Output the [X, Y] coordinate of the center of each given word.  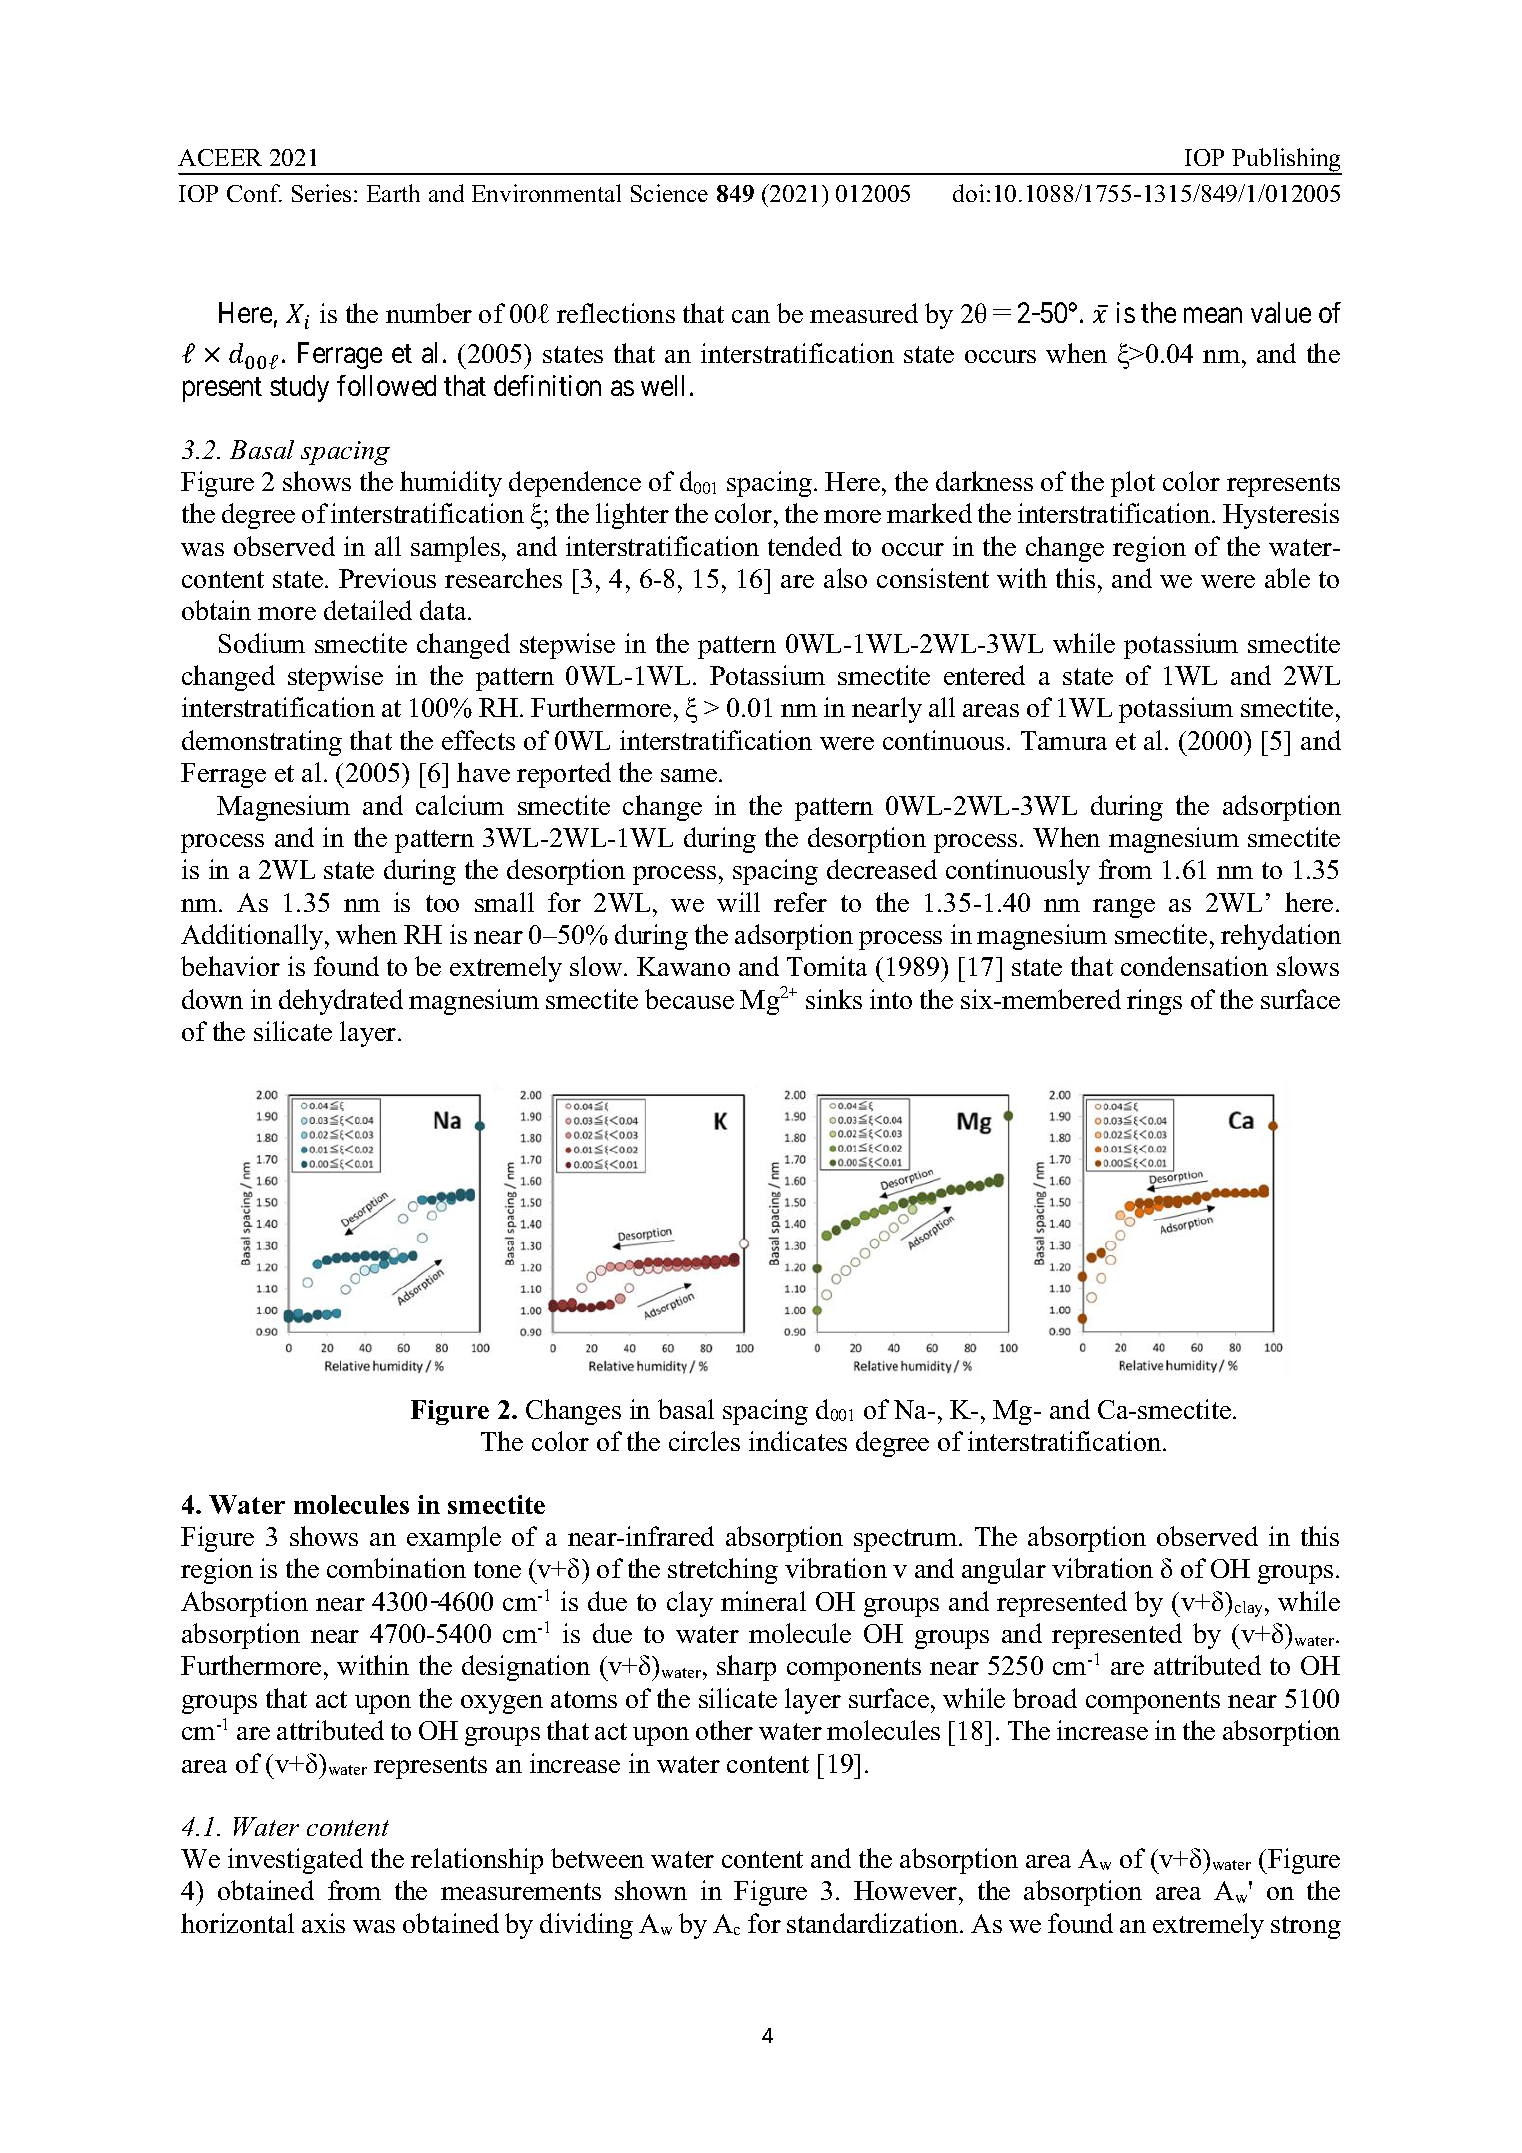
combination [396, 1568]
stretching [723, 1571]
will [738, 902]
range [1124, 908]
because [689, 999]
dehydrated [341, 1002]
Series [321, 193]
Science [669, 193]
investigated [295, 1861]
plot [1133, 484]
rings [1154, 1002]
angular [1004, 1571]
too [442, 903]
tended [805, 546]
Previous [387, 578]
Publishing [1286, 161]
